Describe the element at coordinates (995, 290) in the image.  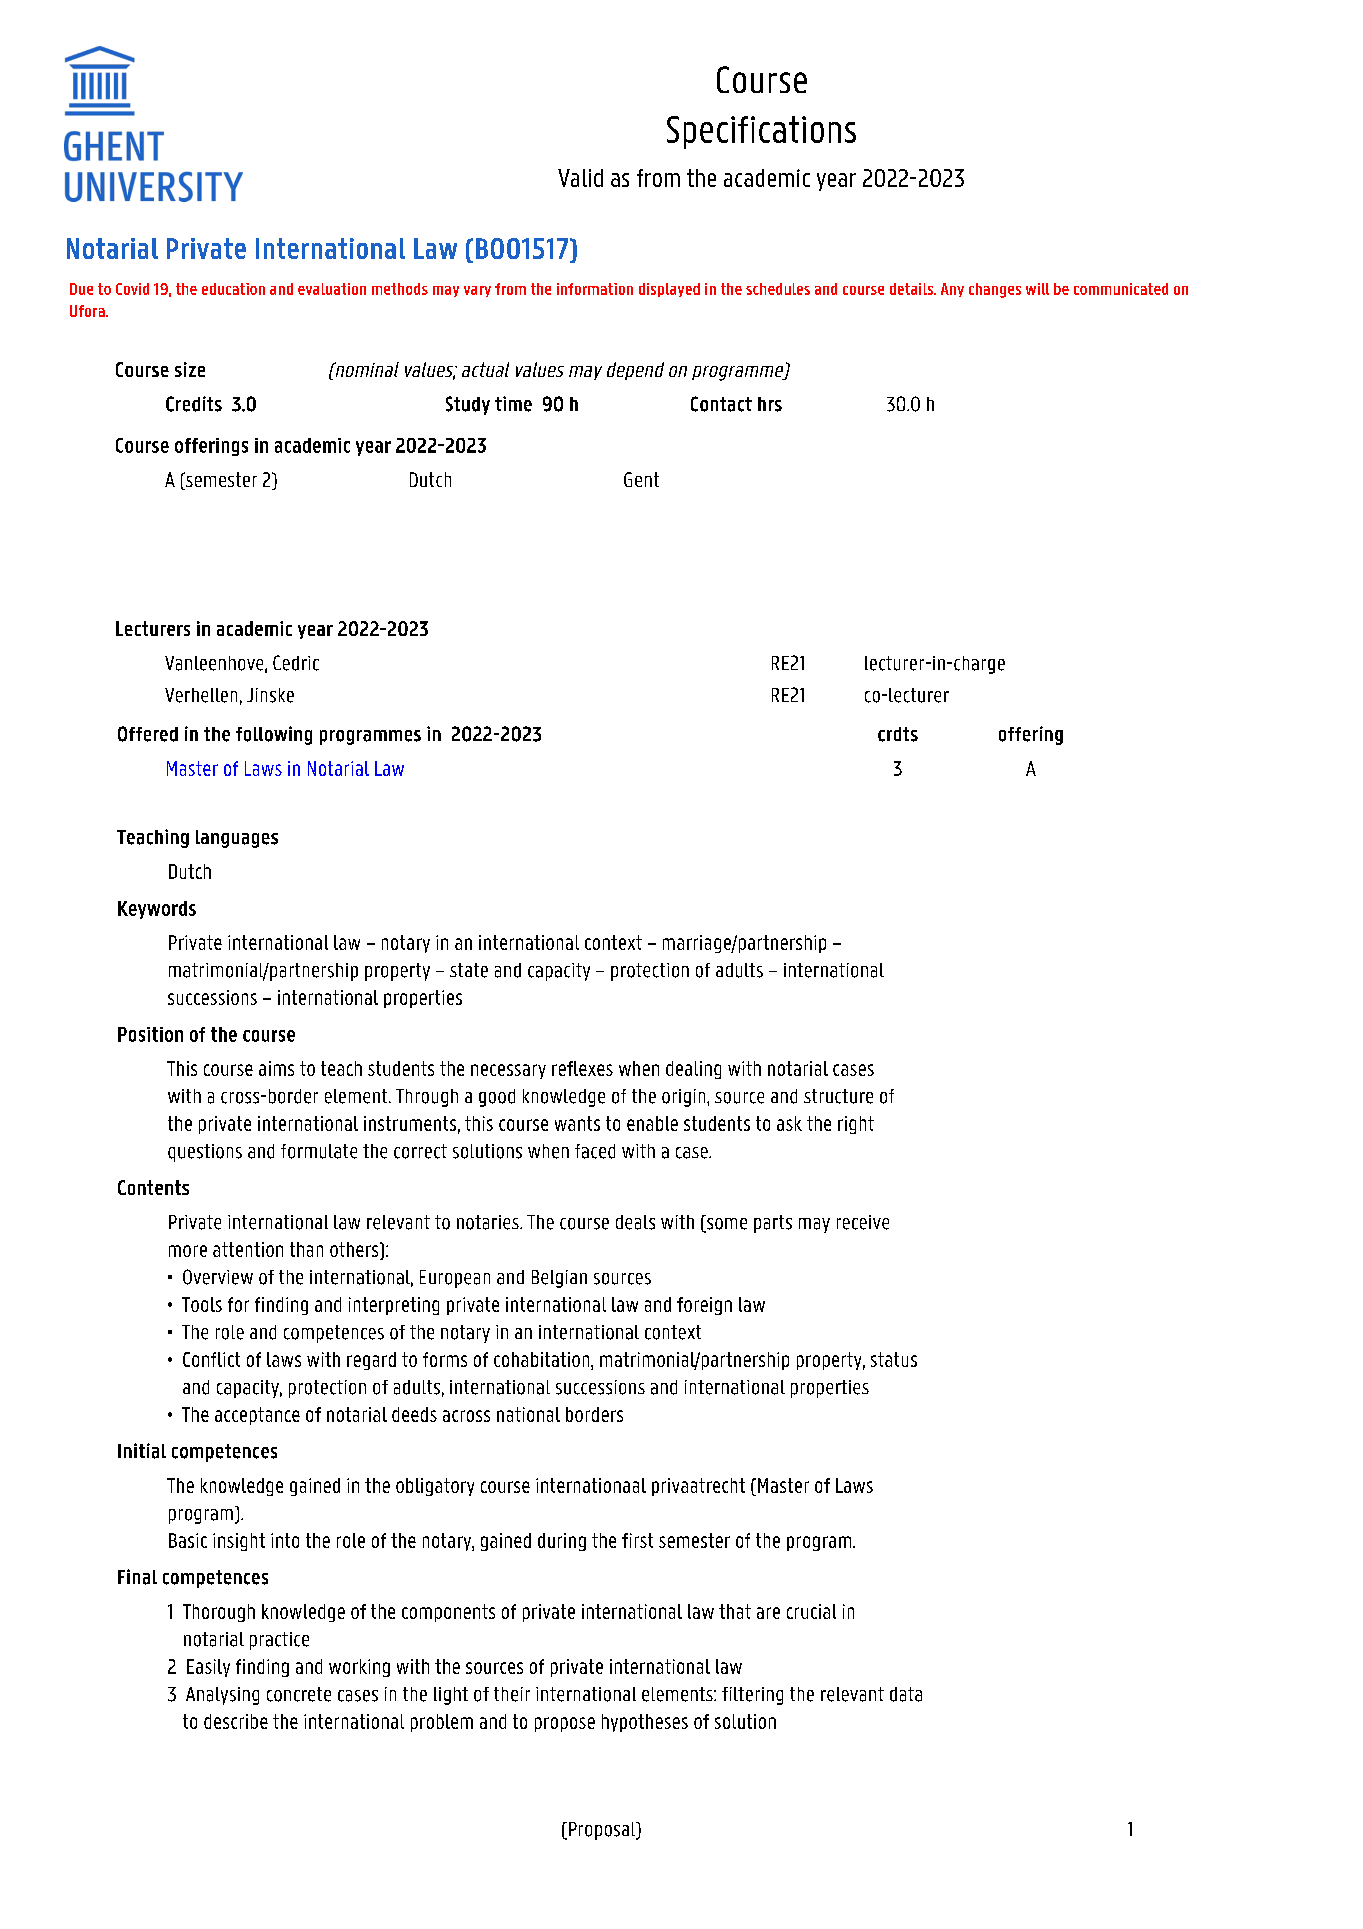
I see `changes` at that location.
